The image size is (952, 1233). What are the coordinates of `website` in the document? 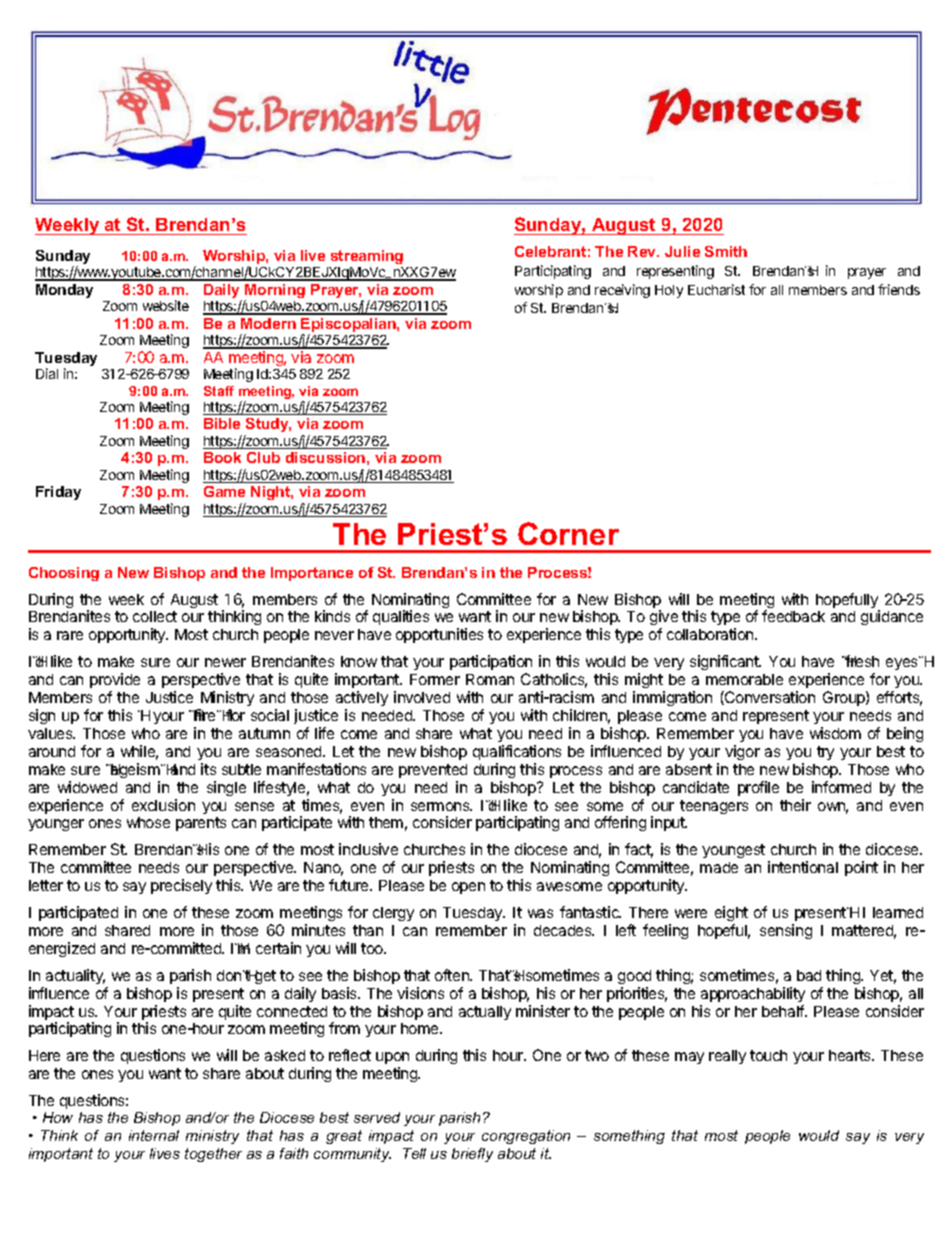 It's located at (166, 305).
